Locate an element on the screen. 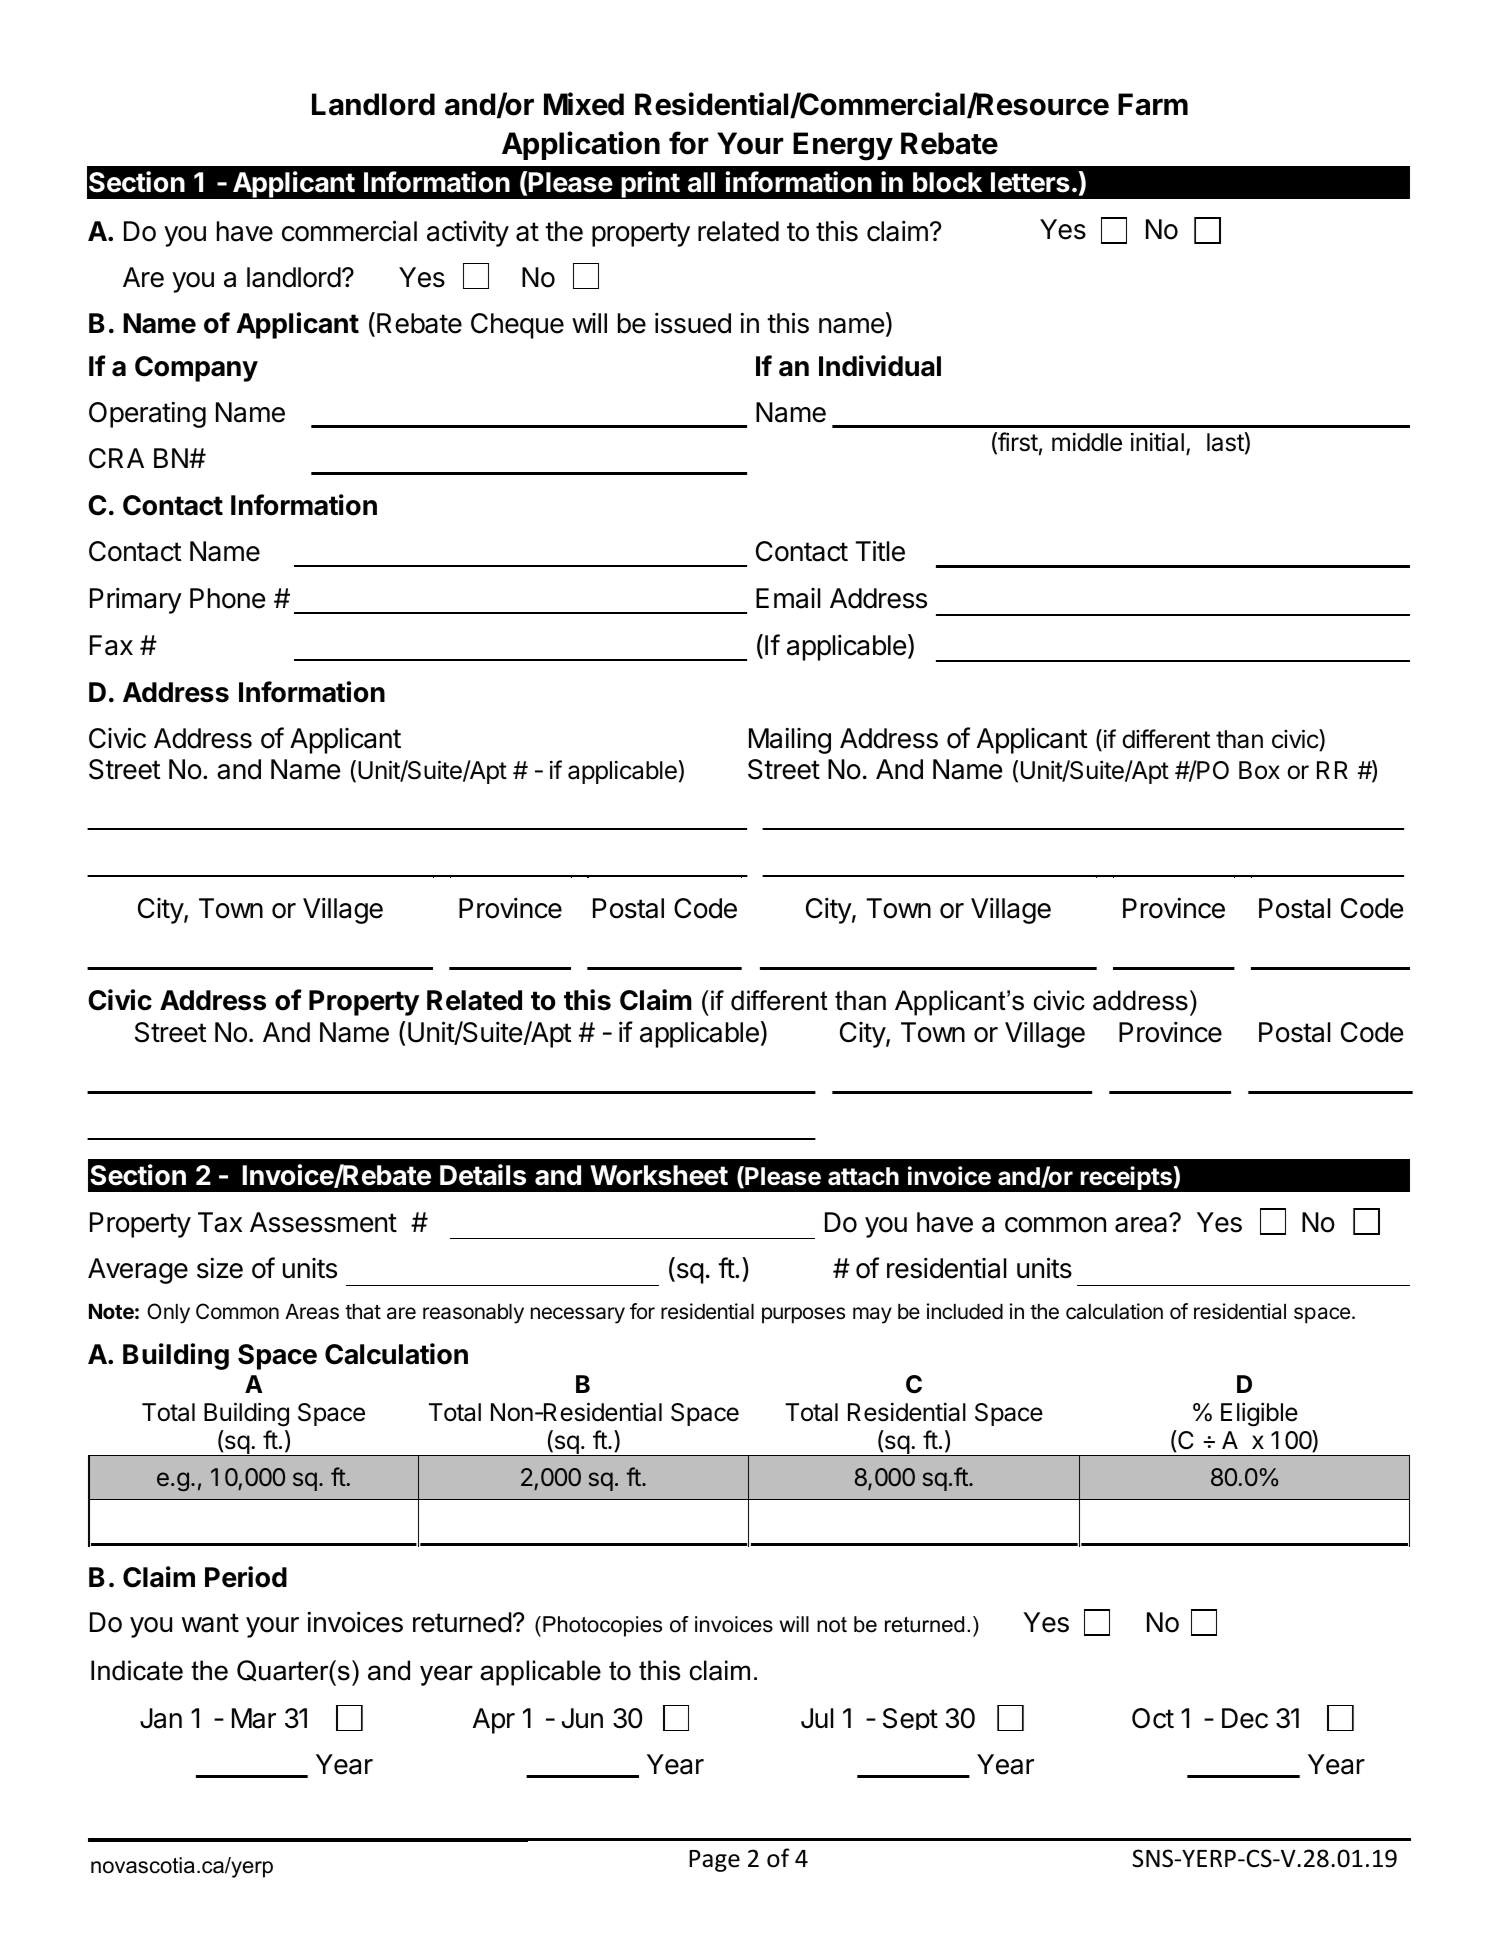 This screenshot has width=1499, height=1940. Worksheet is located at coordinates (659, 1175).
